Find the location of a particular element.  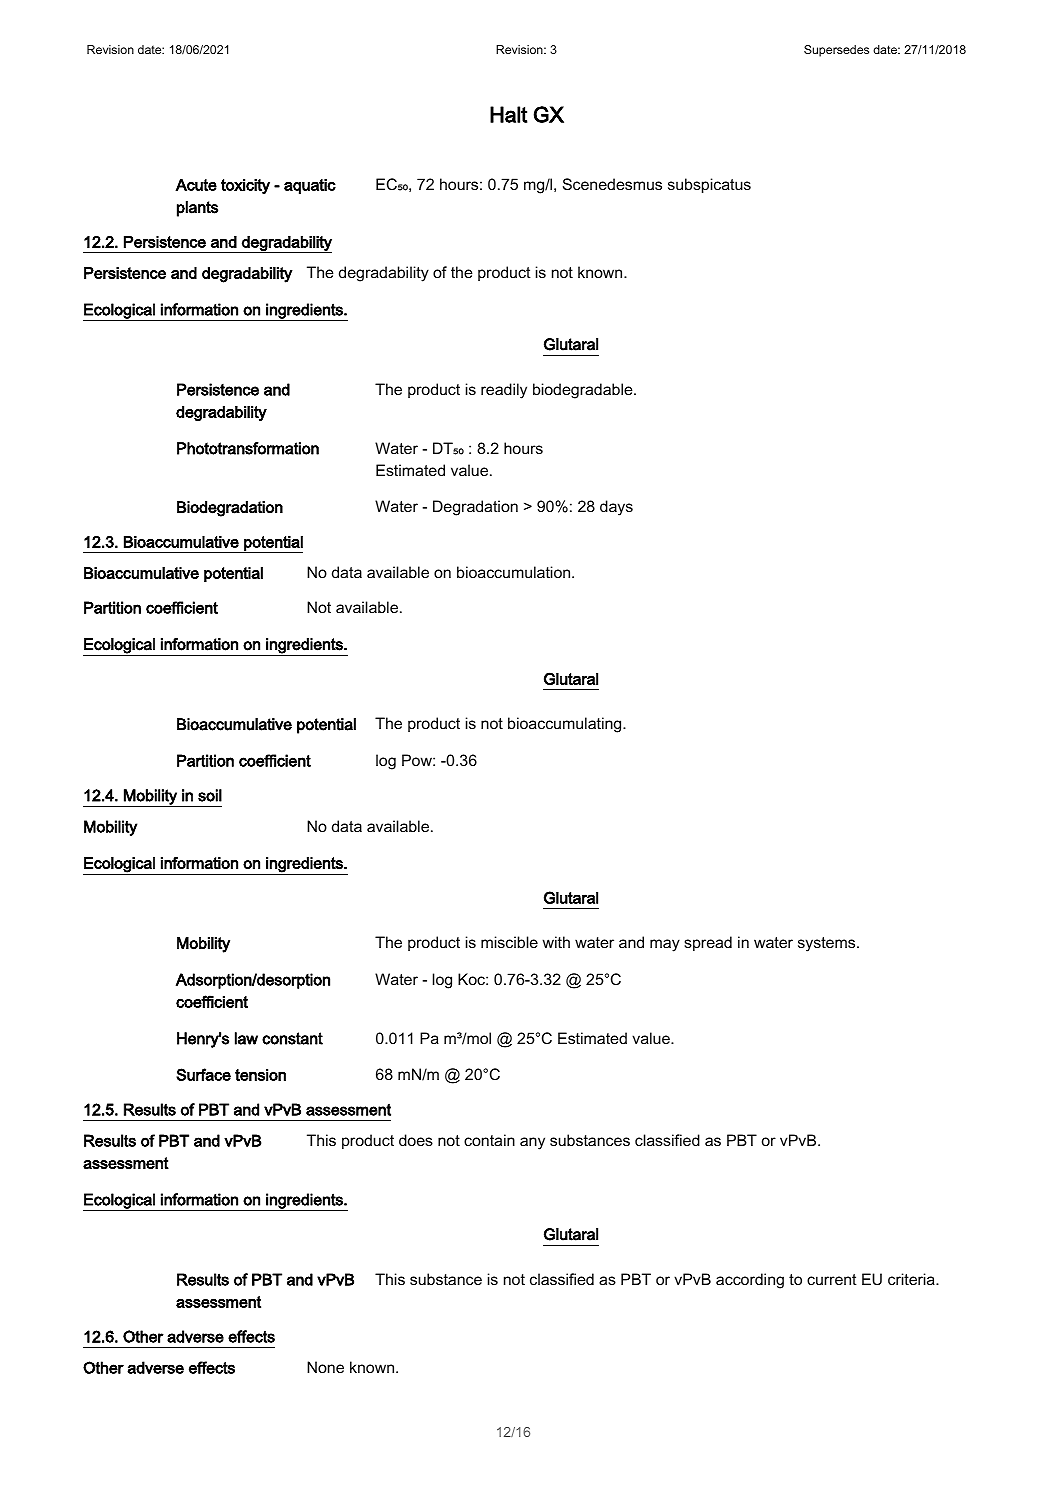

Halt is located at coordinates (508, 114).
